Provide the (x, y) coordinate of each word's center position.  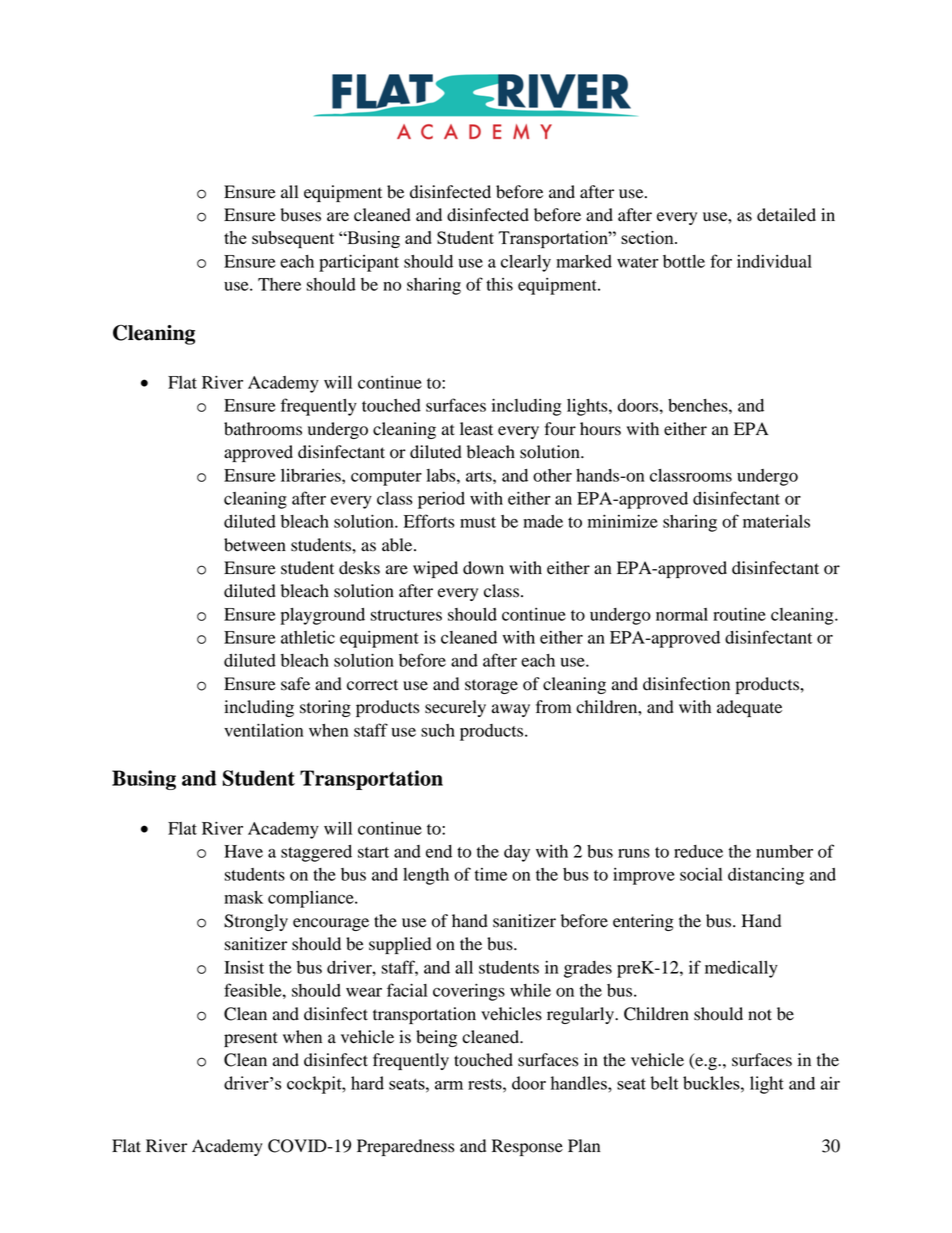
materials (776, 521)
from (553, 707)
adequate (749, 708)
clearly (526, 263)
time (491, 874)
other (552, 475)
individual (774, 261)
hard (367, 1083)
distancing (766, 876)
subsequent (293, 239)
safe (295, 684)
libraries (312, 475)
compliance (312, 899)
